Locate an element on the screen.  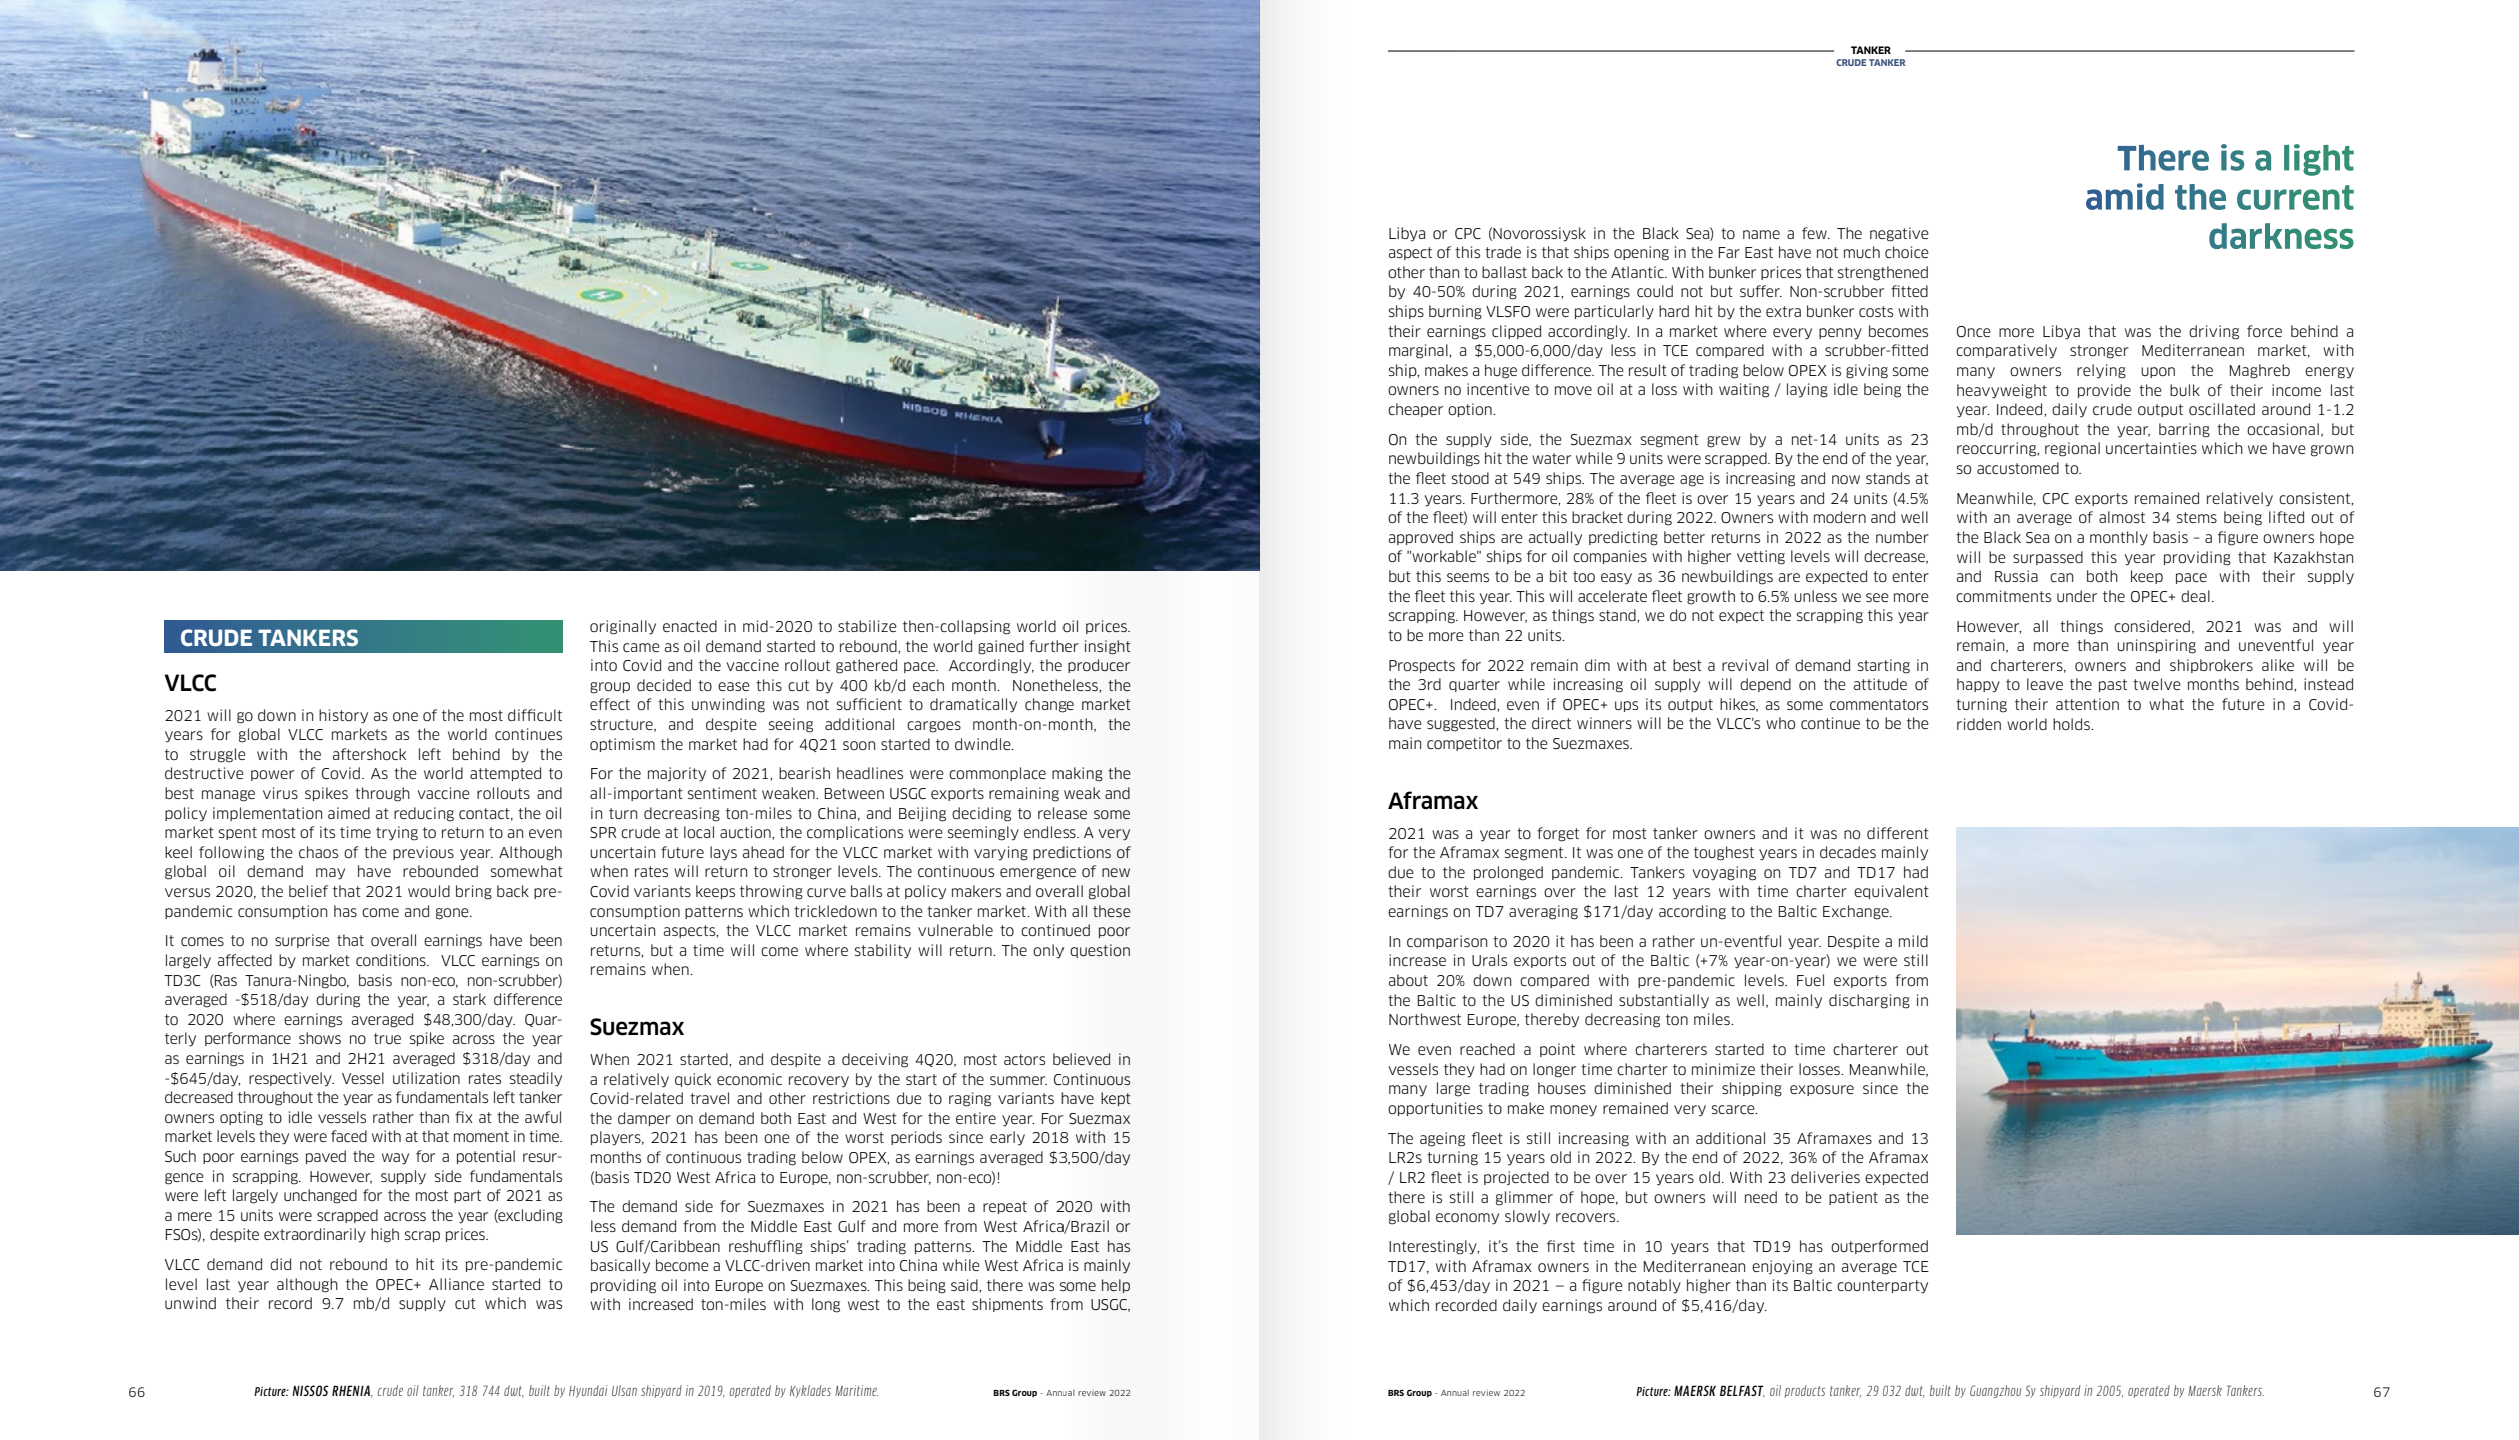
opening is located at coordinates (1641, 253).
